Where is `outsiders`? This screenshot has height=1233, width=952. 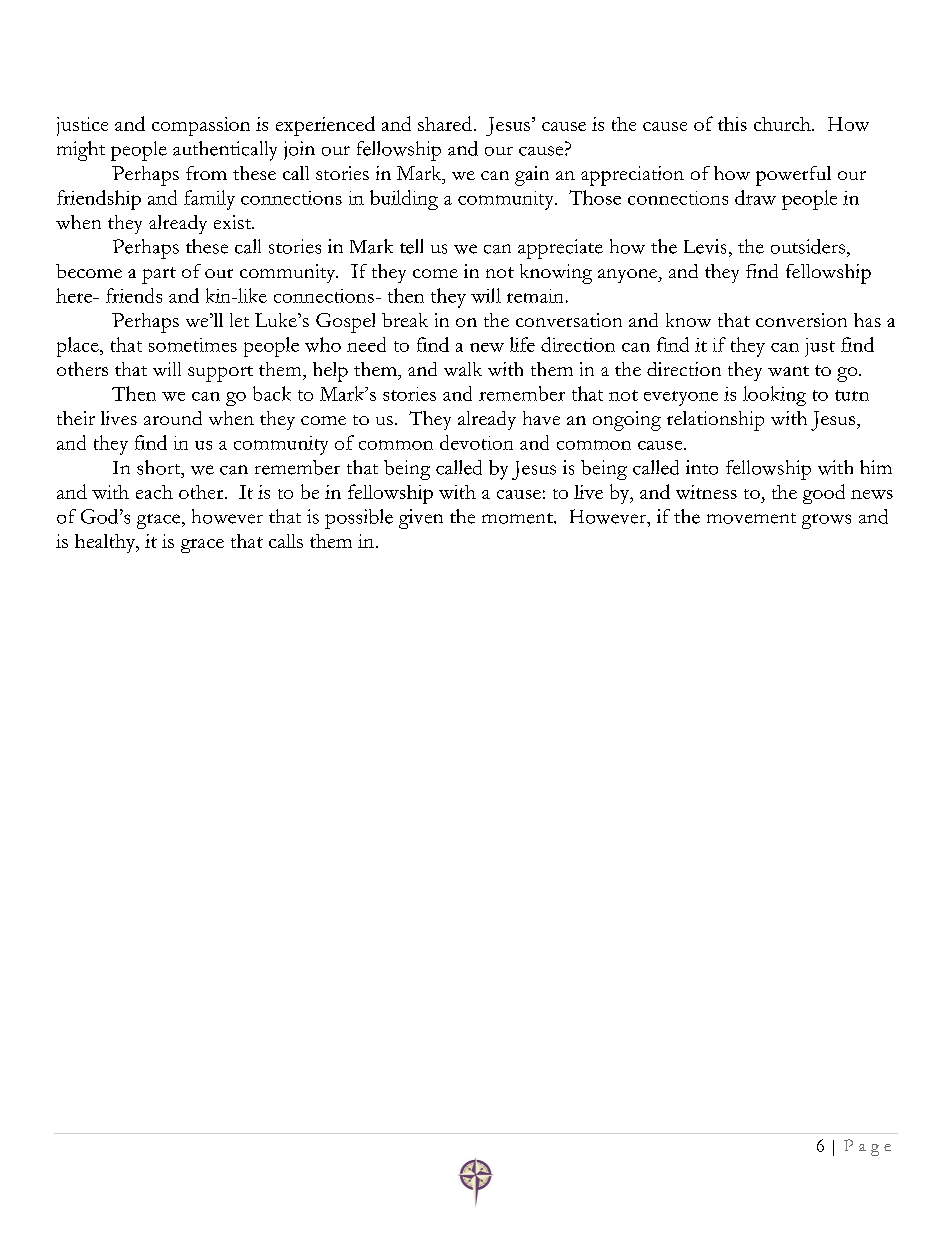
outsiders is located at coordinates (808, 246).
